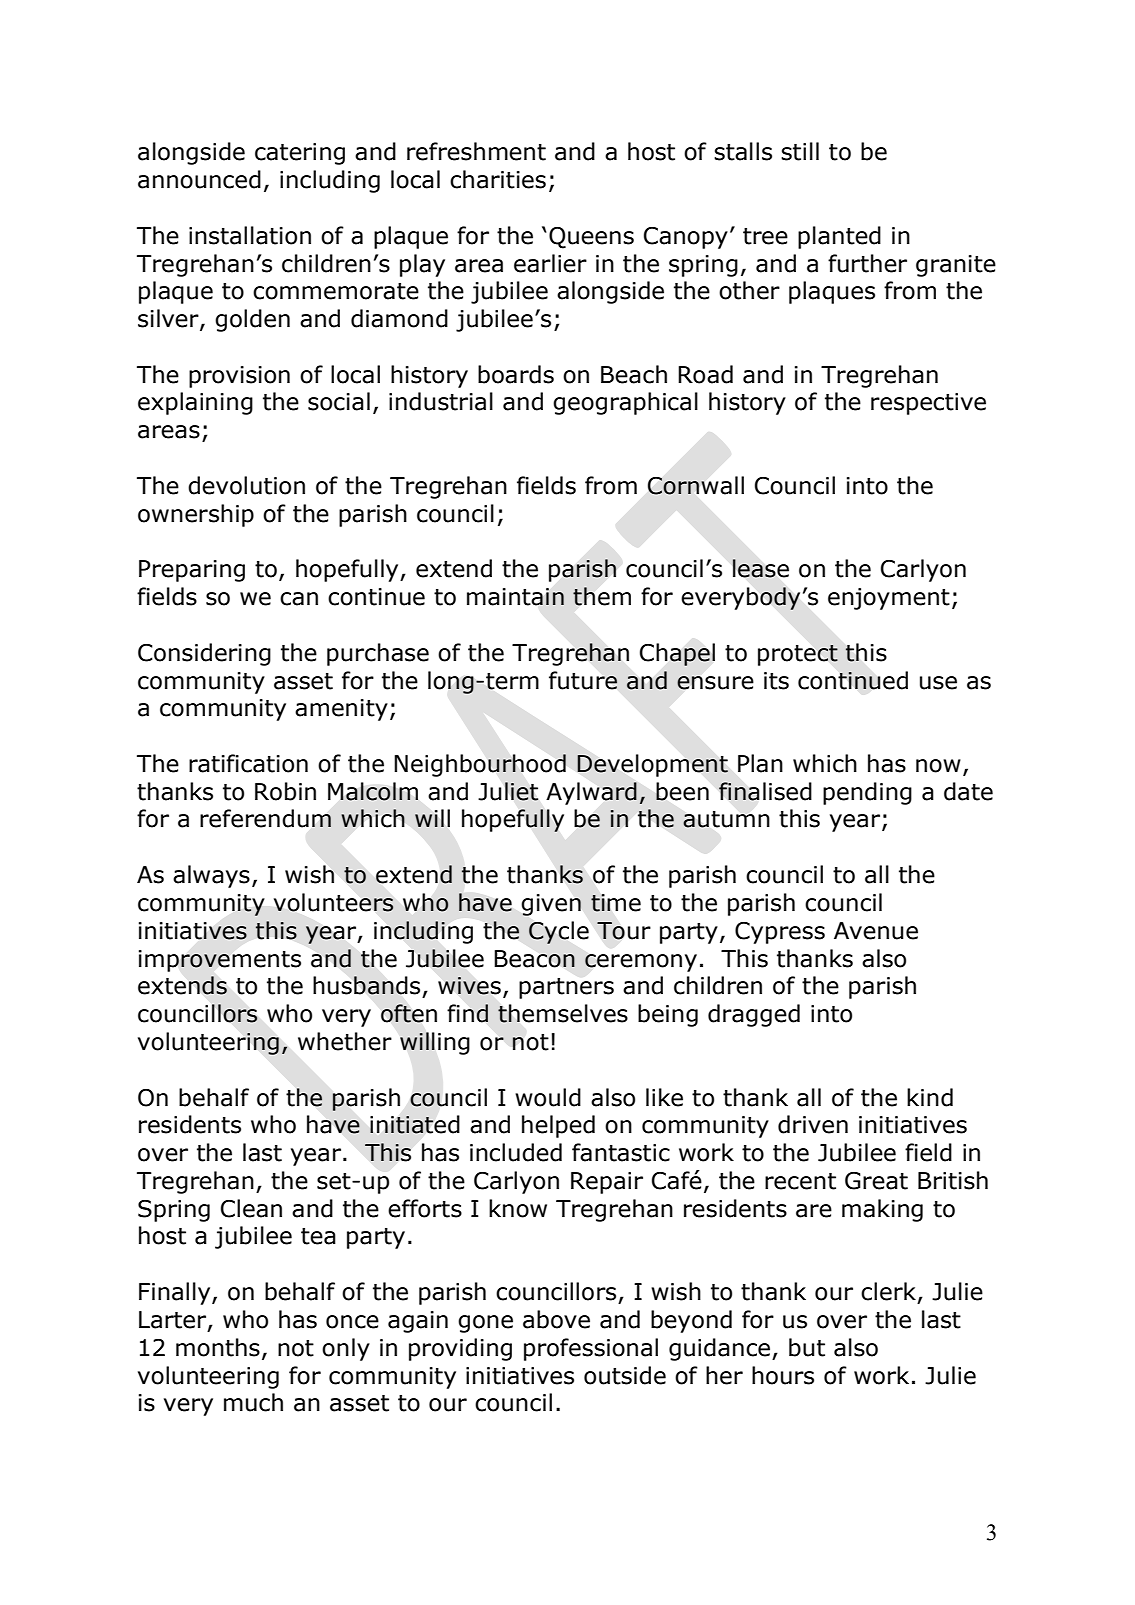  I want to click on Aylward, so click(591, 793).
